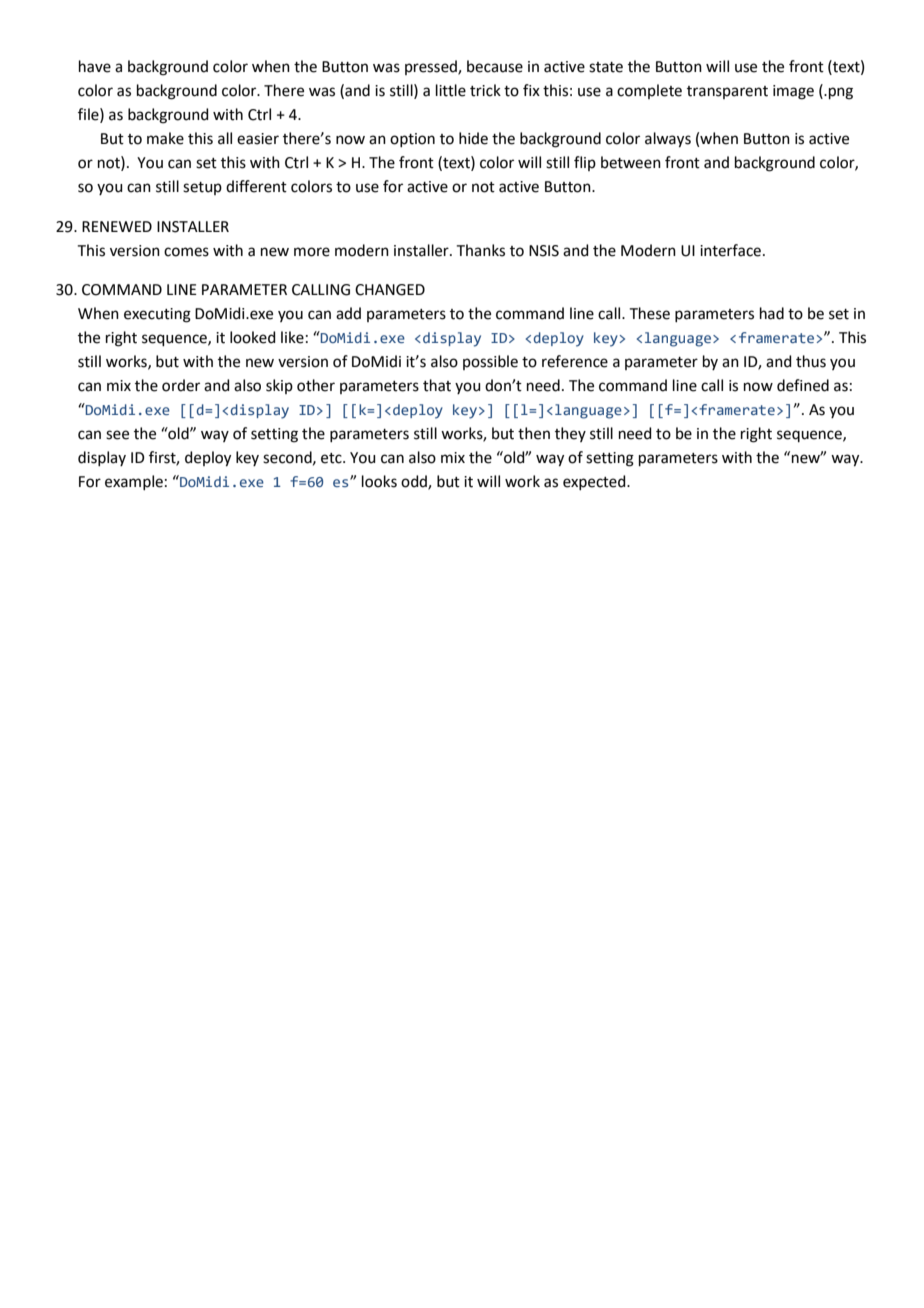 Image resolution: width=924 pixels, height=1308 pixels. I want to click on setup, so click(202, 188).
